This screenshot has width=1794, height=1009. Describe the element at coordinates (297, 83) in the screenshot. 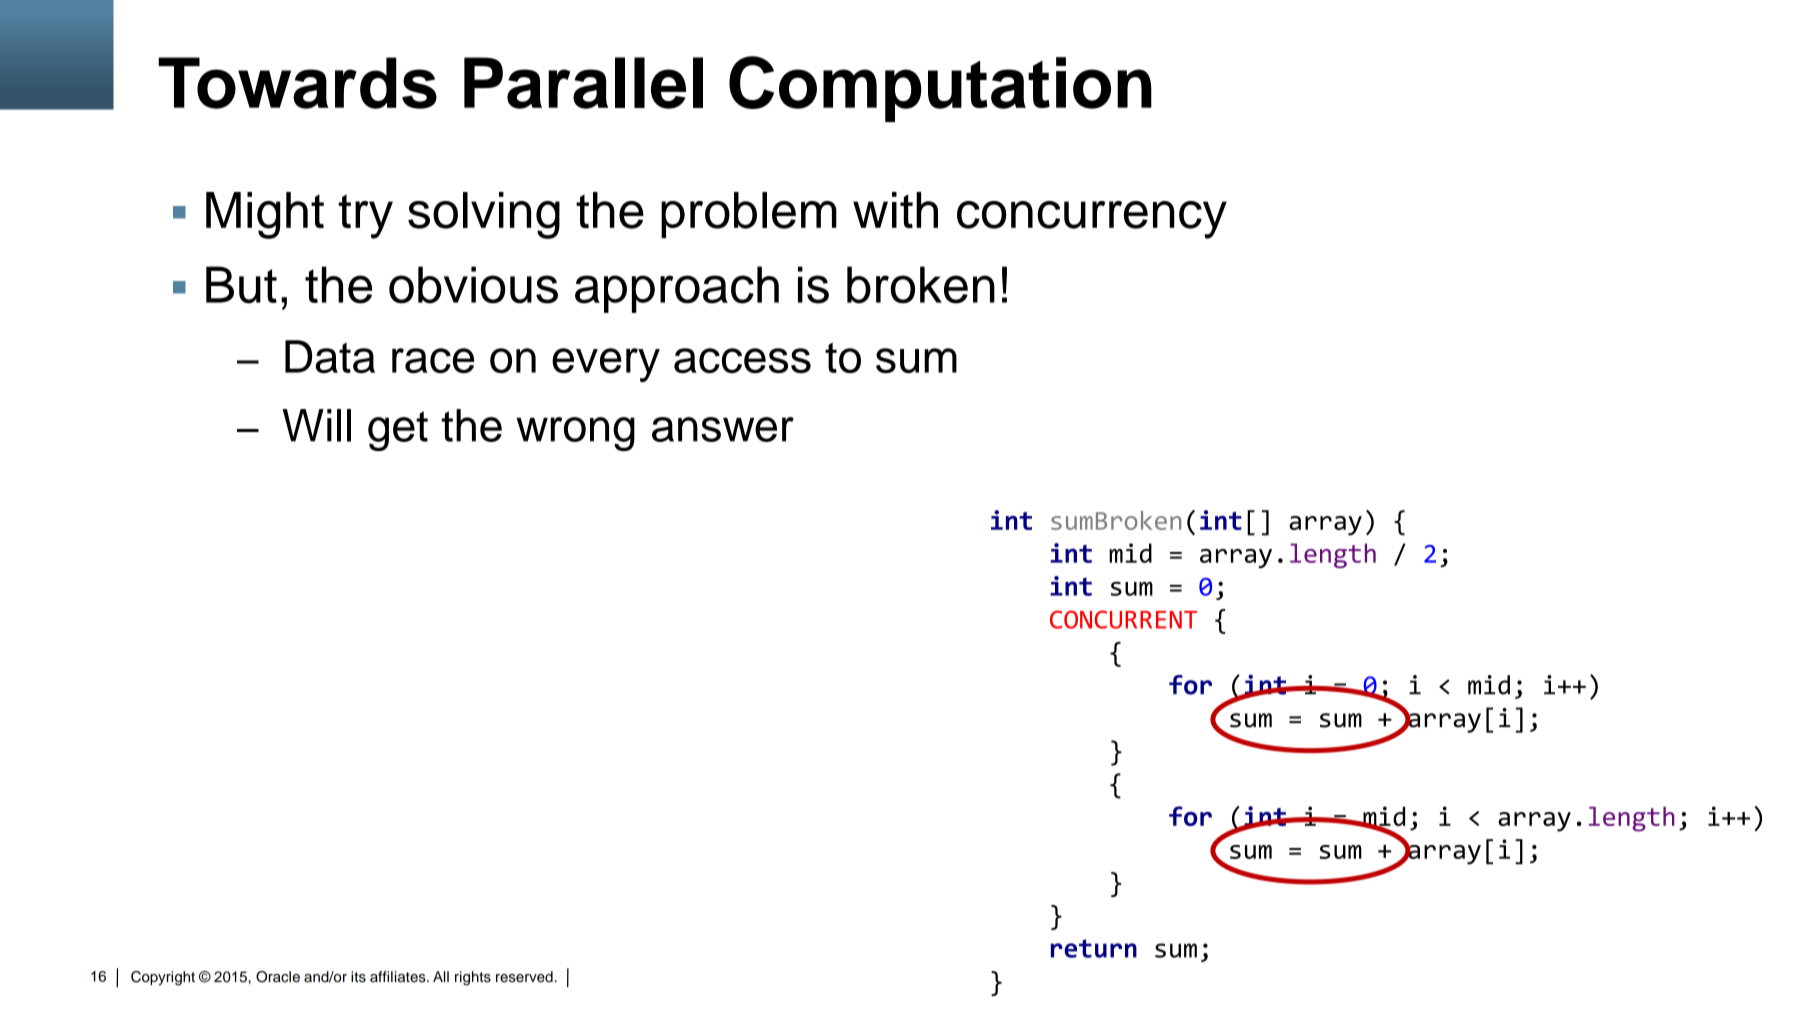

I see `Towards` at that location.
